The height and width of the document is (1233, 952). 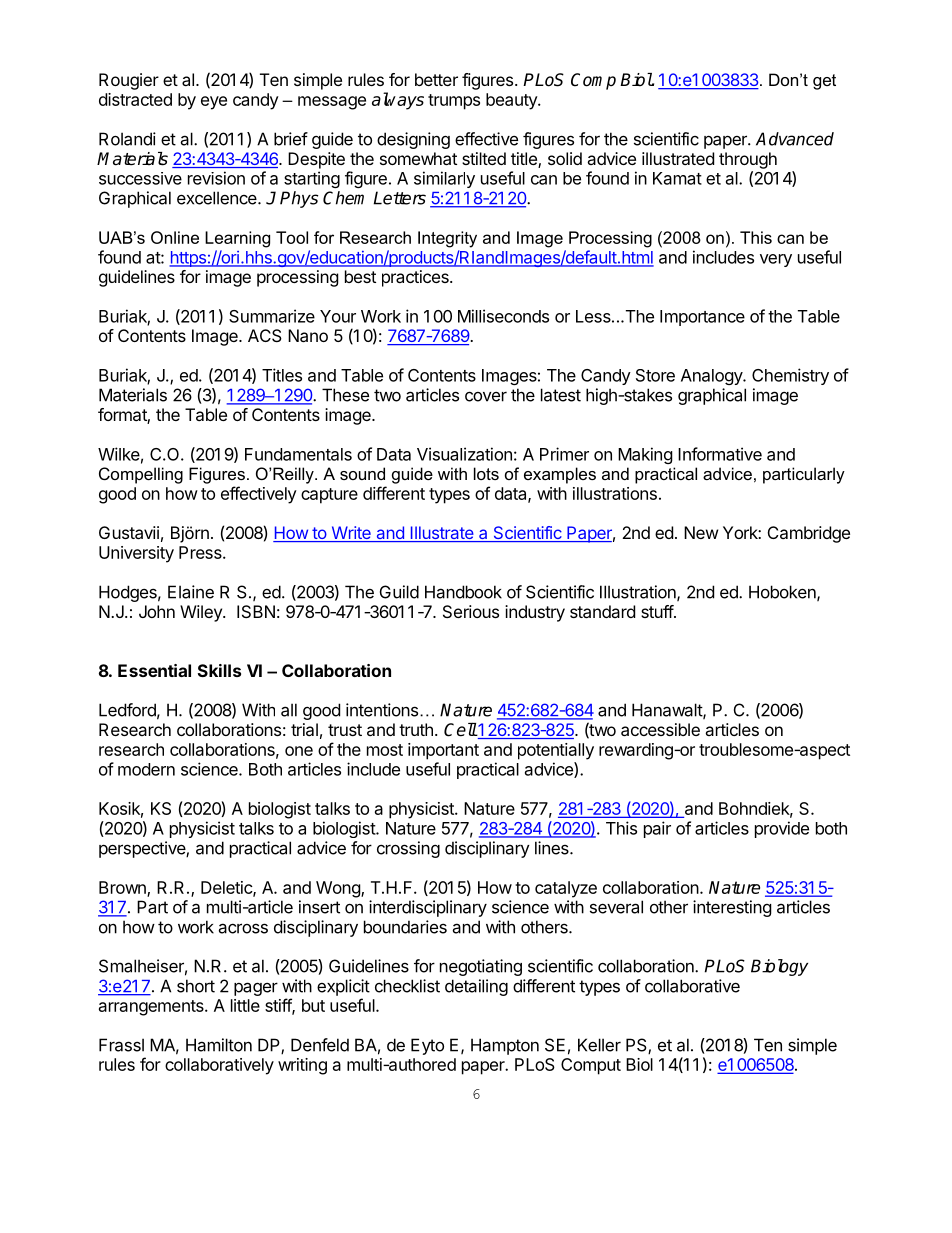 What do you see at coordinates (123, 888) in the document?
I see `Brown` at bounding box center [123, 888].
